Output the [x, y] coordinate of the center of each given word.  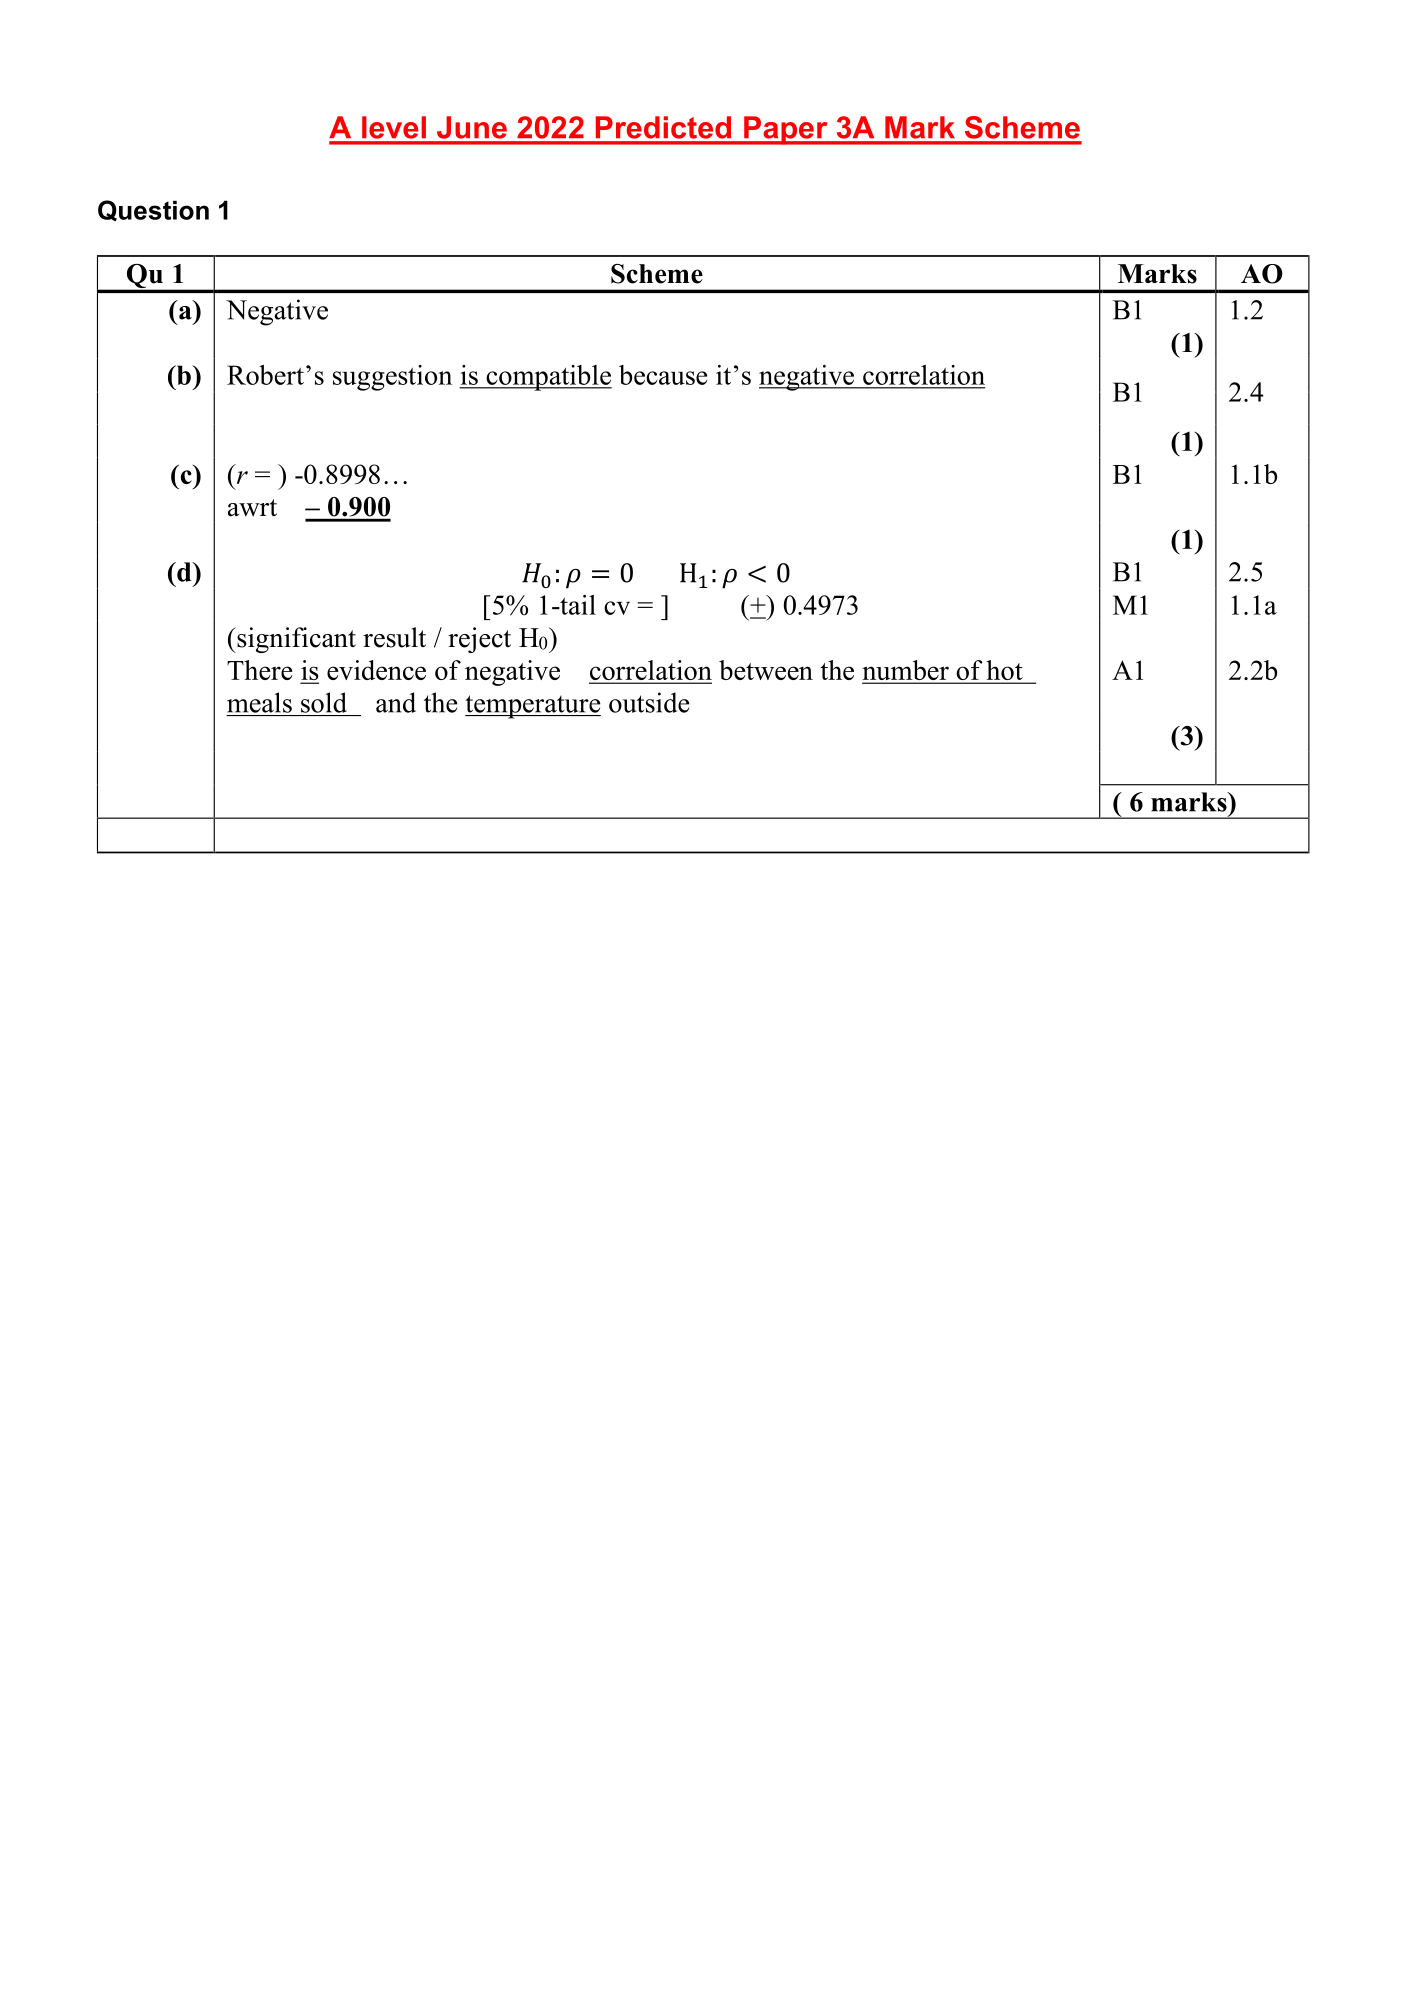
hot [1004, 671]
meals [259, 702]
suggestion [392, 378]
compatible [548, 378]
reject [479, 640]
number [906, 671]
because [663, 375]
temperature [533, 707]
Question [153, 210]
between [766, 670]
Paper [786, 130]
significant [295, 640]
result [394, 637]
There [260, 670]
